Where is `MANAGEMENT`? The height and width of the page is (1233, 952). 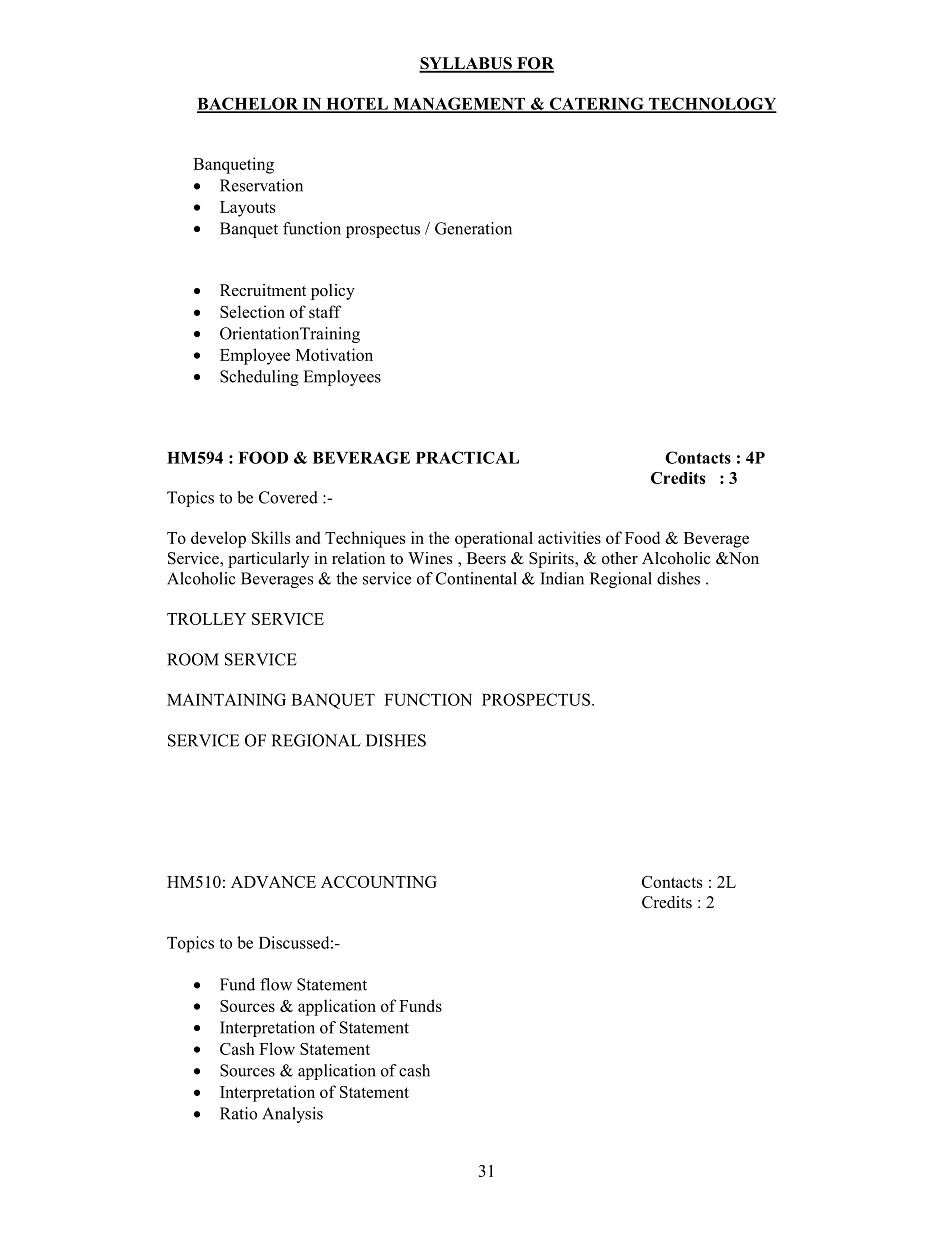 MANAGEMENT is located at coordinates (459, 104).
